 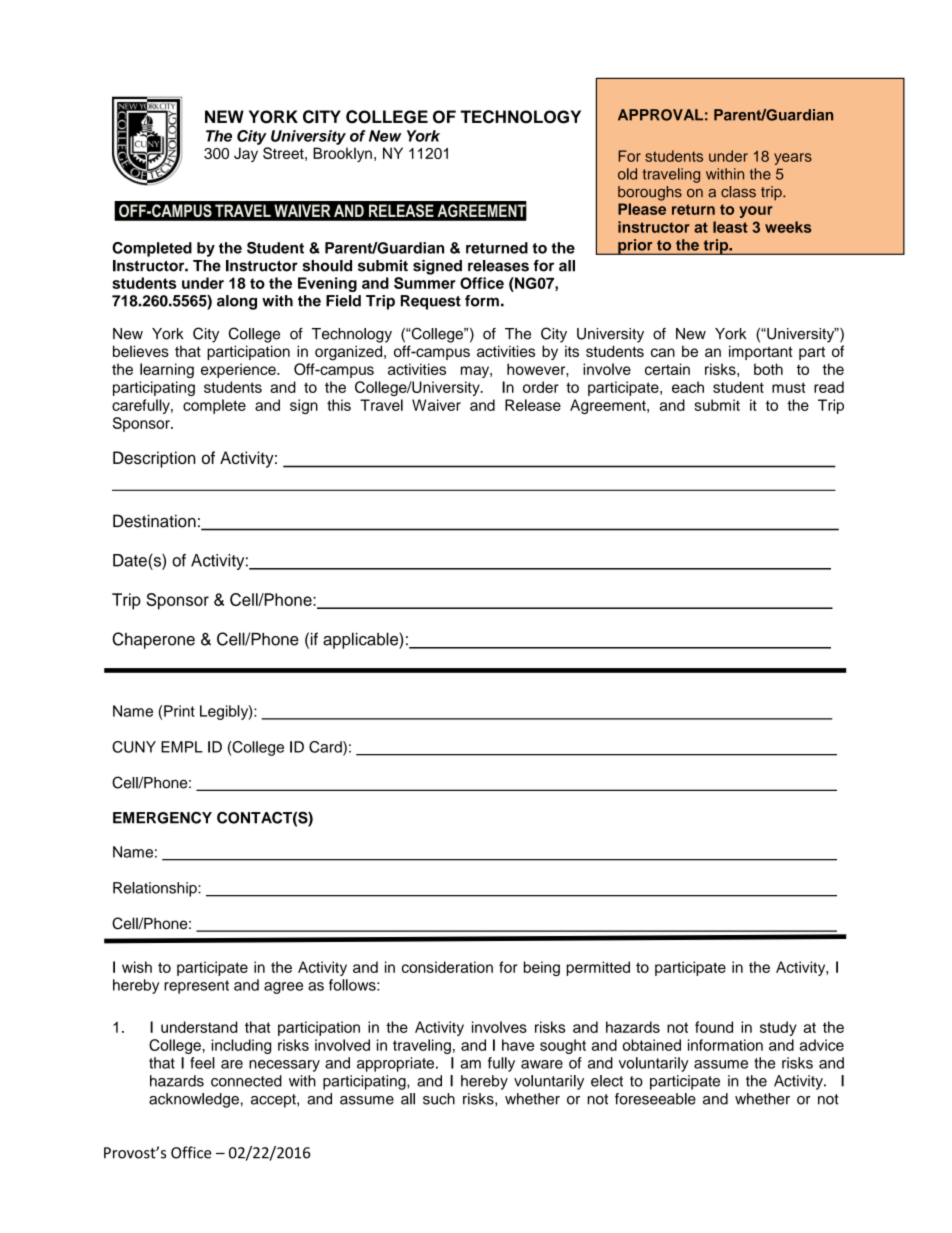 What do you see at coordinates (518, 1045) in the document?
I see `have` at bounding box center [518, 1045].
